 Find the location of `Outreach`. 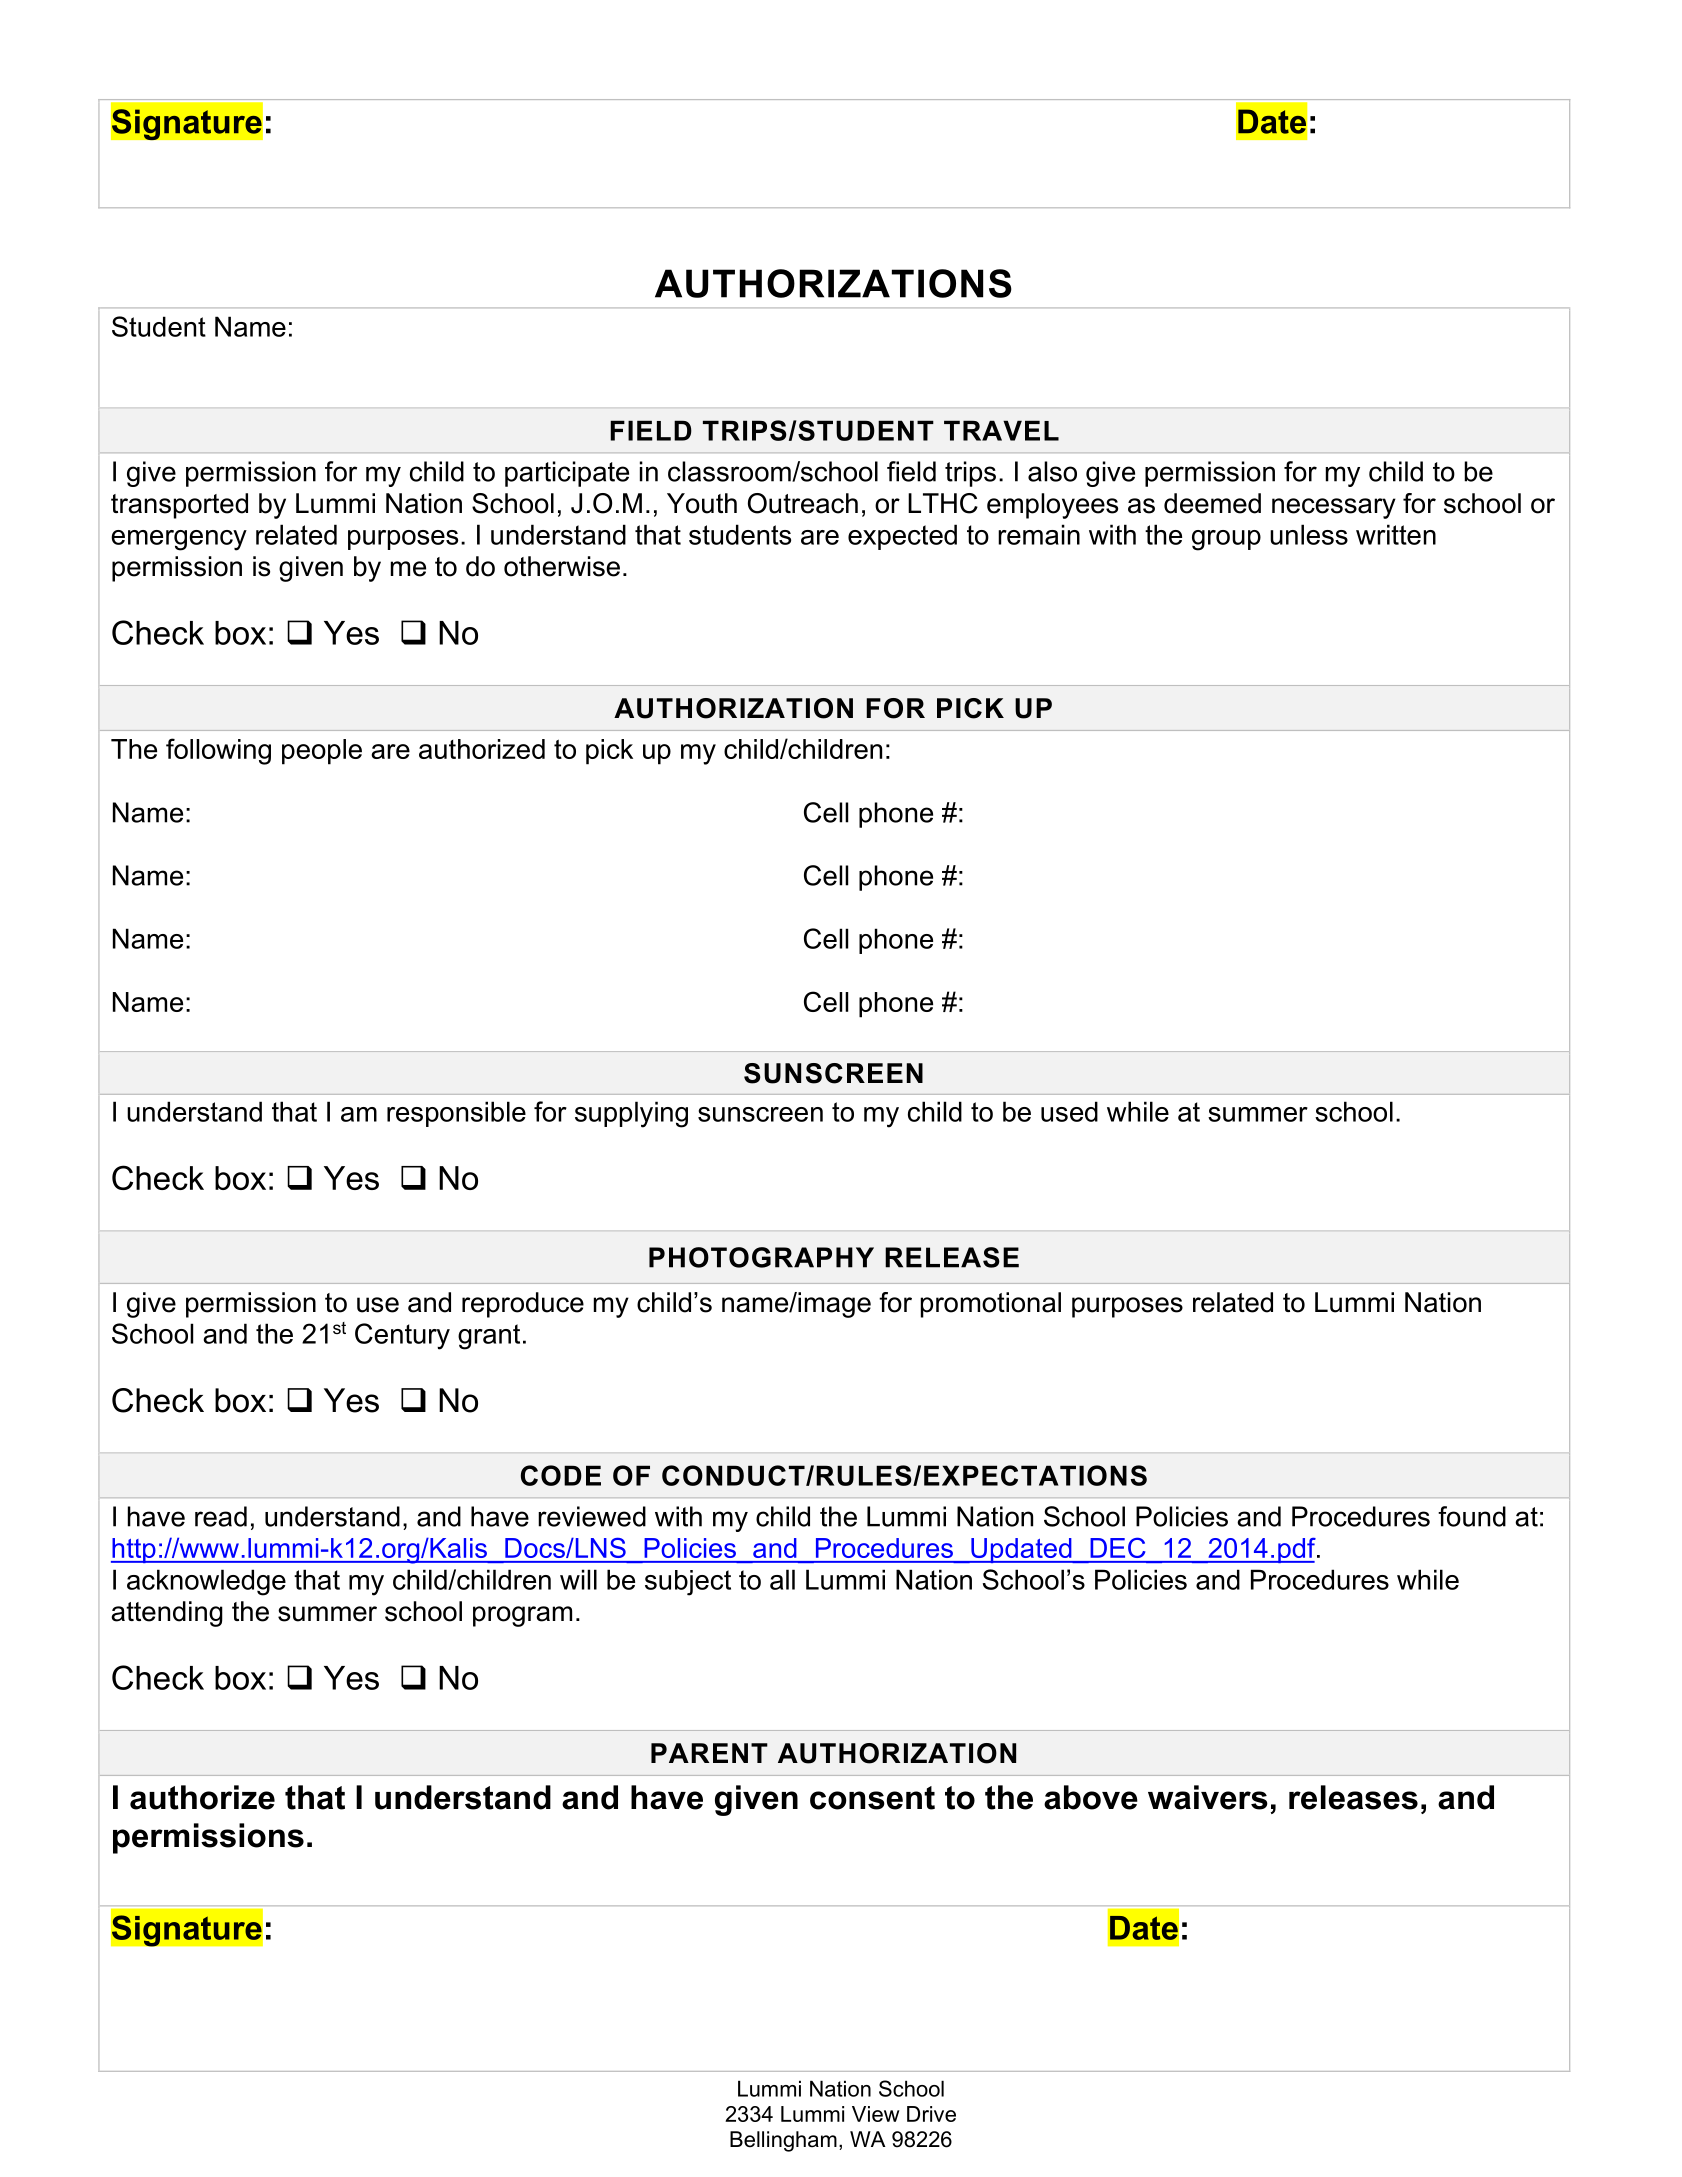

Outreach is located at coordinates (803, 503).
